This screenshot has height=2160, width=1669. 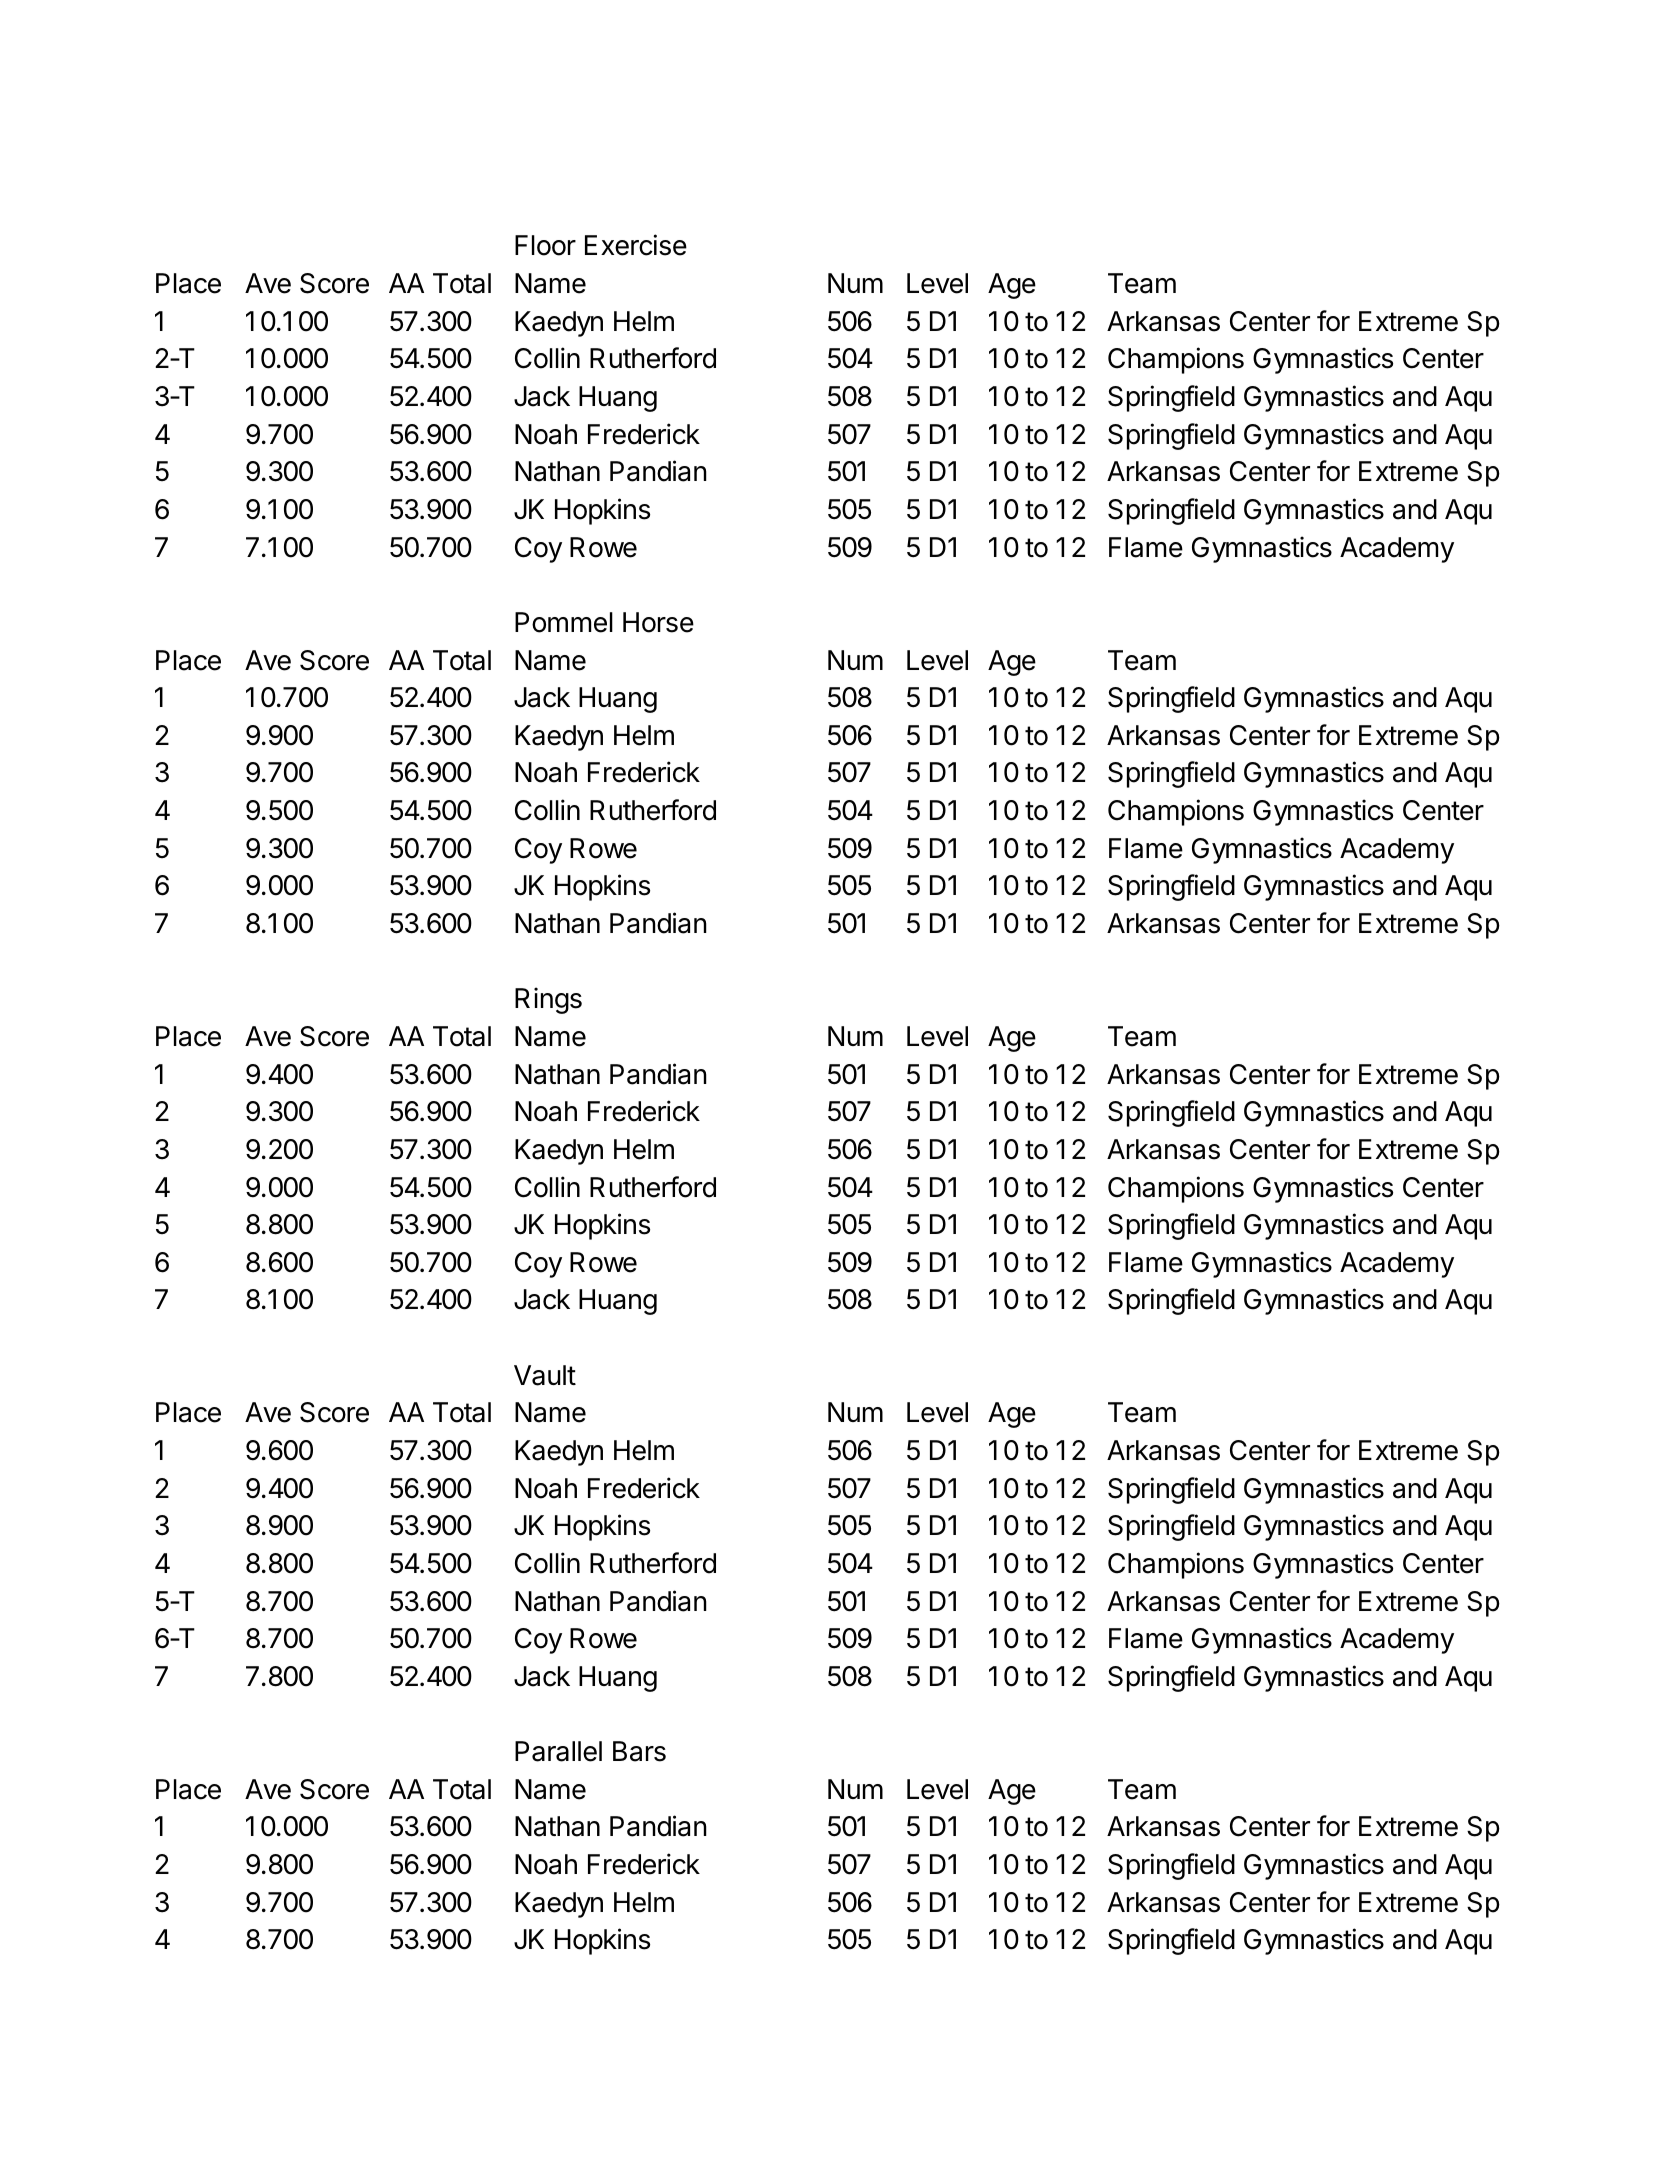 What do you see at coordinates (545, 1375) in the screenshot?
I see `Vault` at bounding box center [545, 1375].
